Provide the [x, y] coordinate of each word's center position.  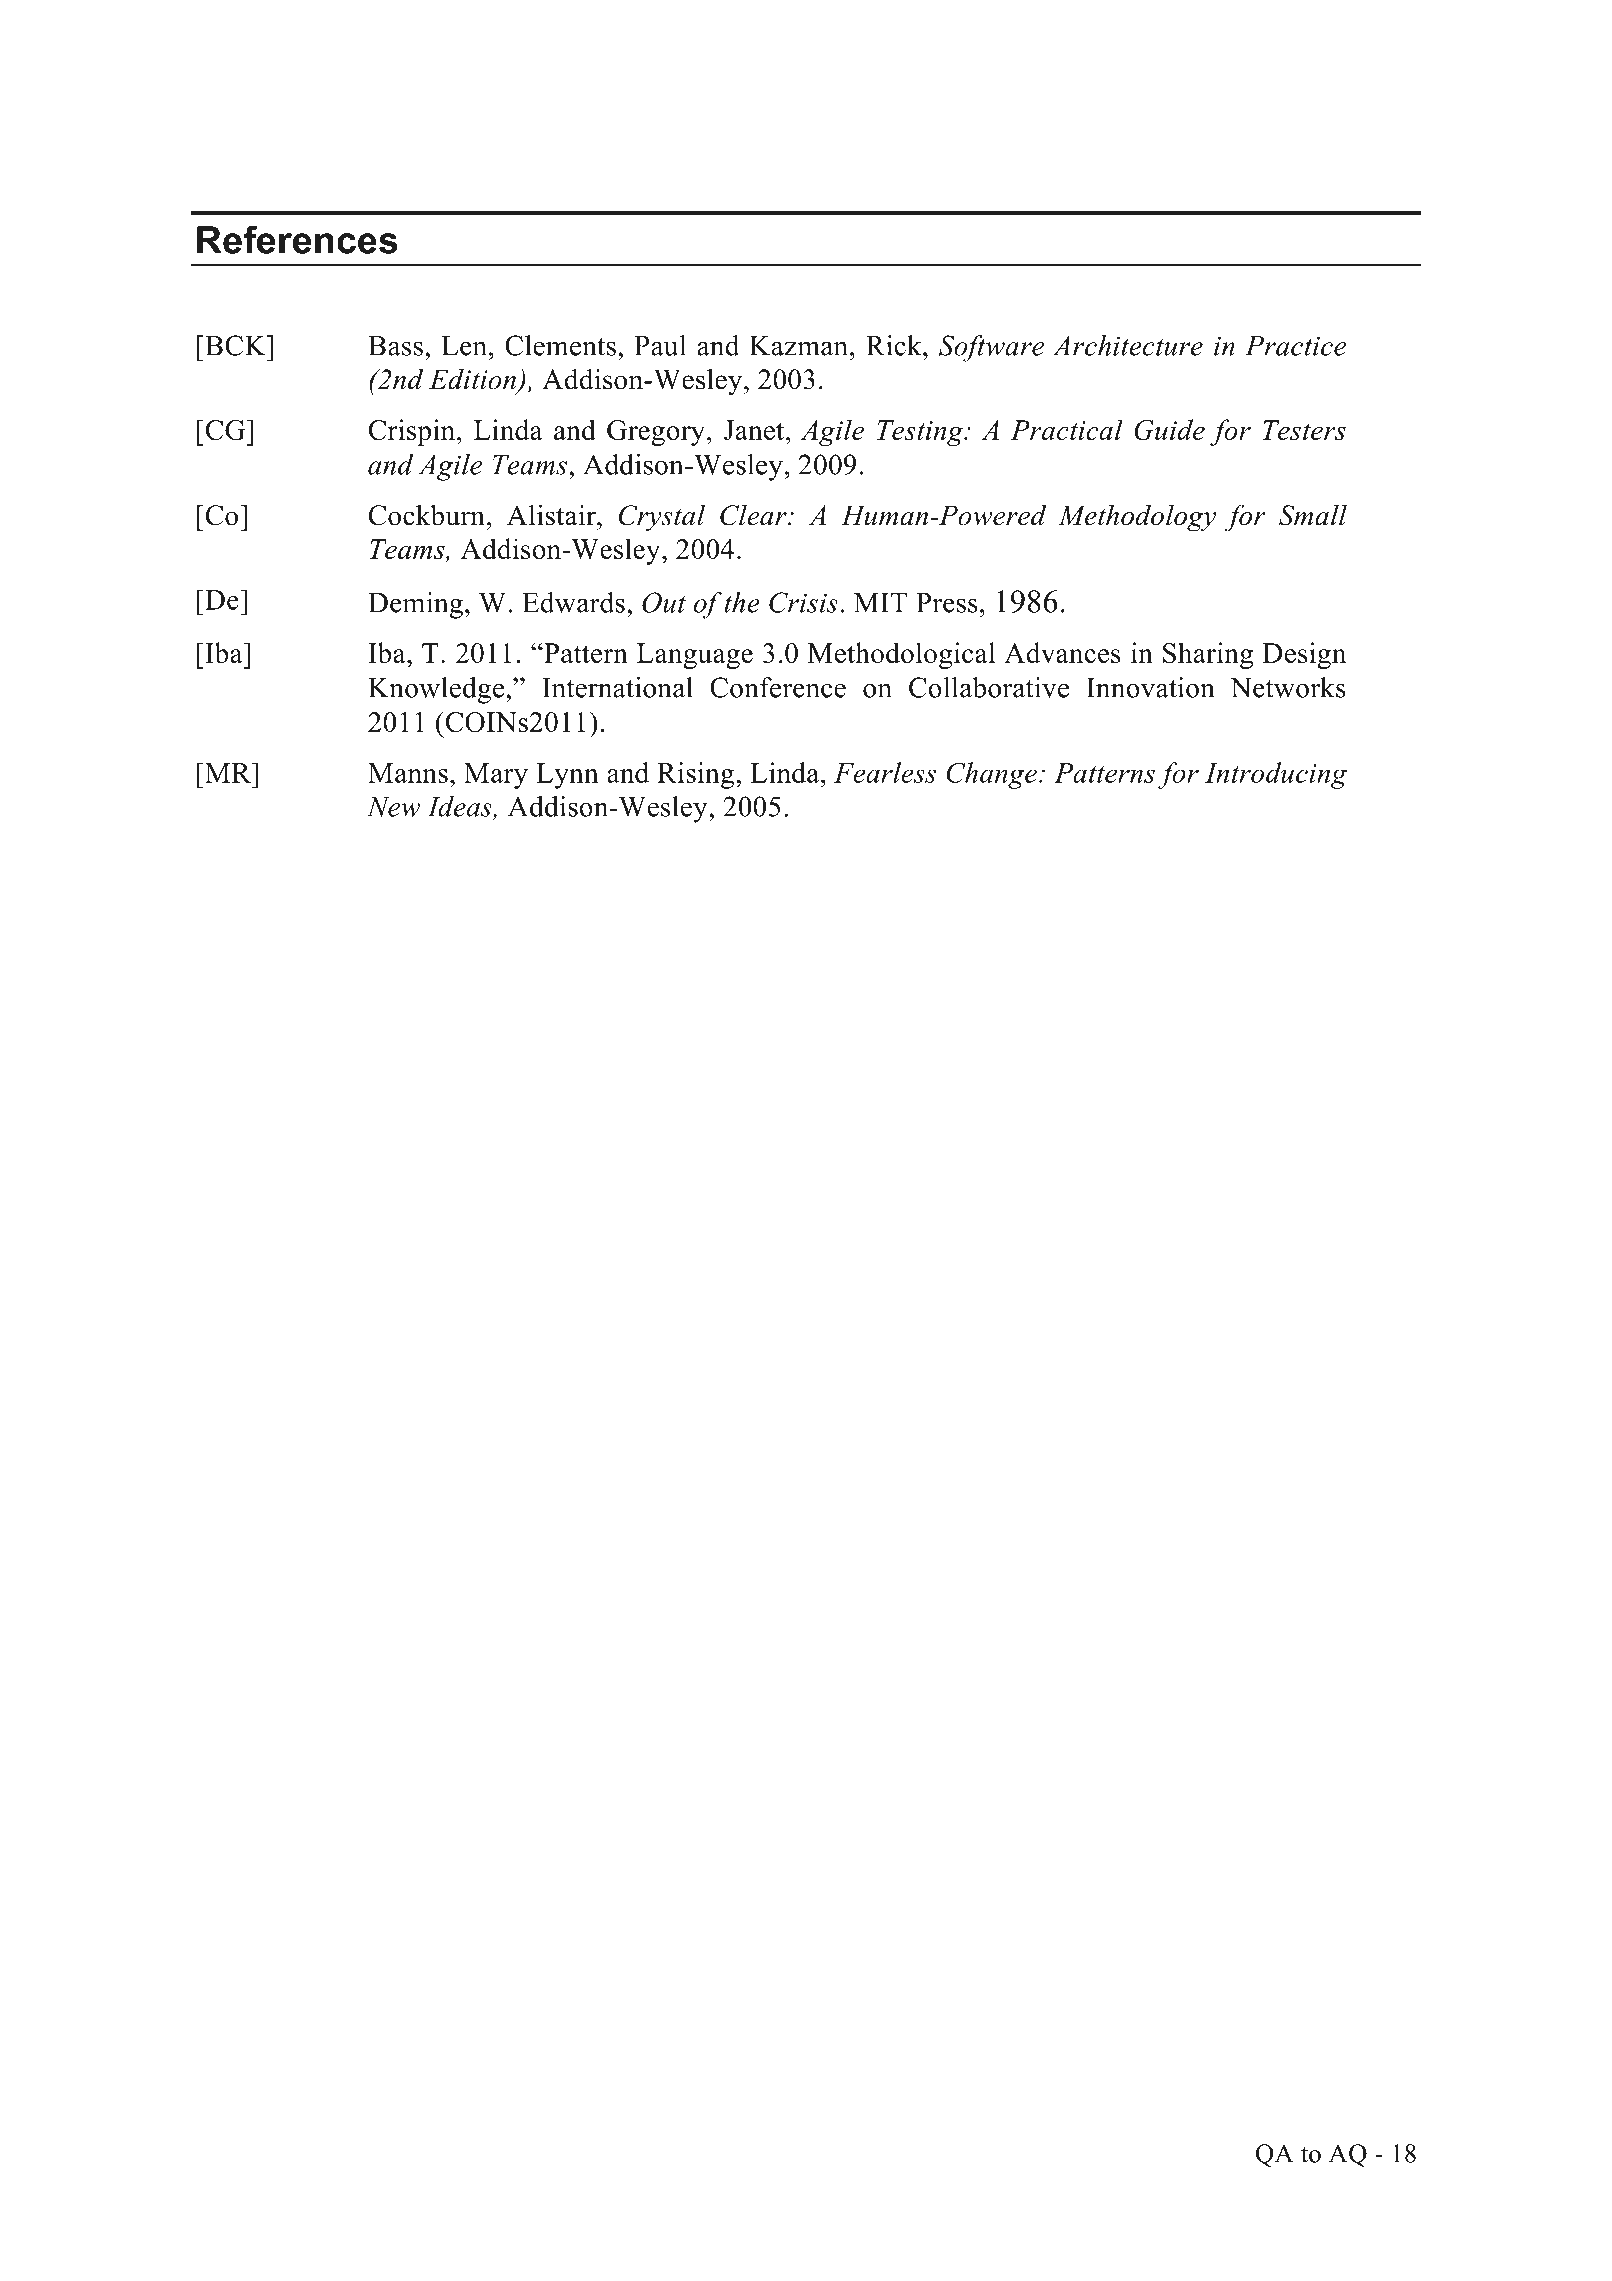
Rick [895, 345]
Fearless [885, 772]
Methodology [1137, 518]
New [393, 807]
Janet [755, 430]
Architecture [1128, 345]
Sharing [1208, 655]
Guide [1169, 429]
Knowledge [437, 690]
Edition [474, 380]
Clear [754, 515]
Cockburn [427, 515]
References [297, 240]
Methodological [901, 655]
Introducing [1276, 775]
